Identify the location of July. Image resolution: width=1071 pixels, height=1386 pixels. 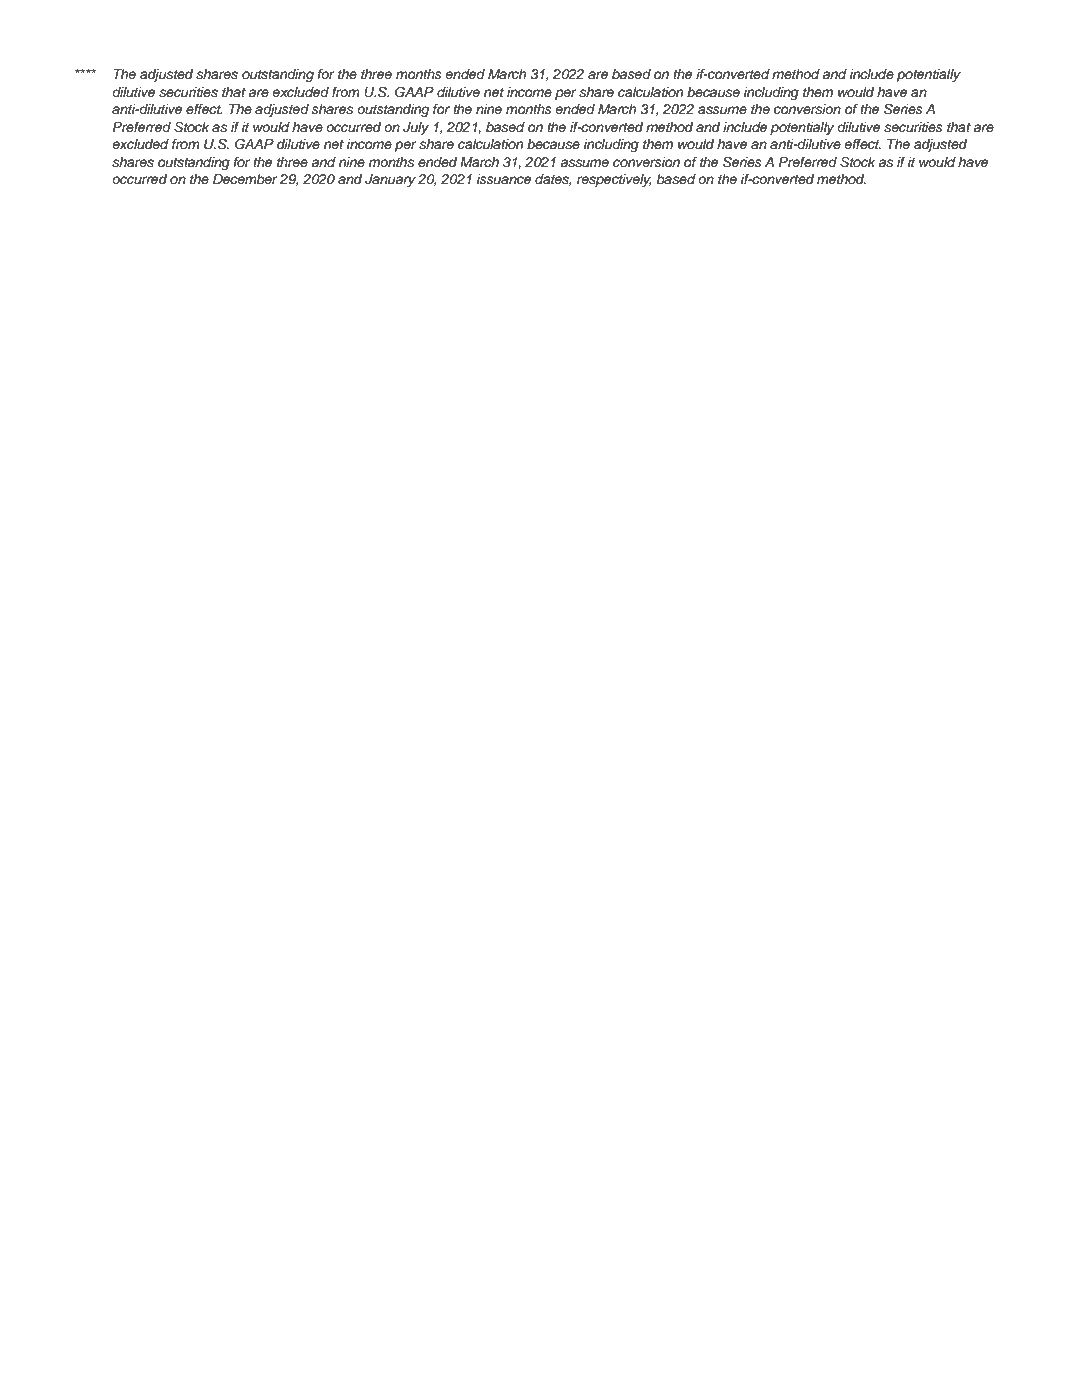
(416, 128).
